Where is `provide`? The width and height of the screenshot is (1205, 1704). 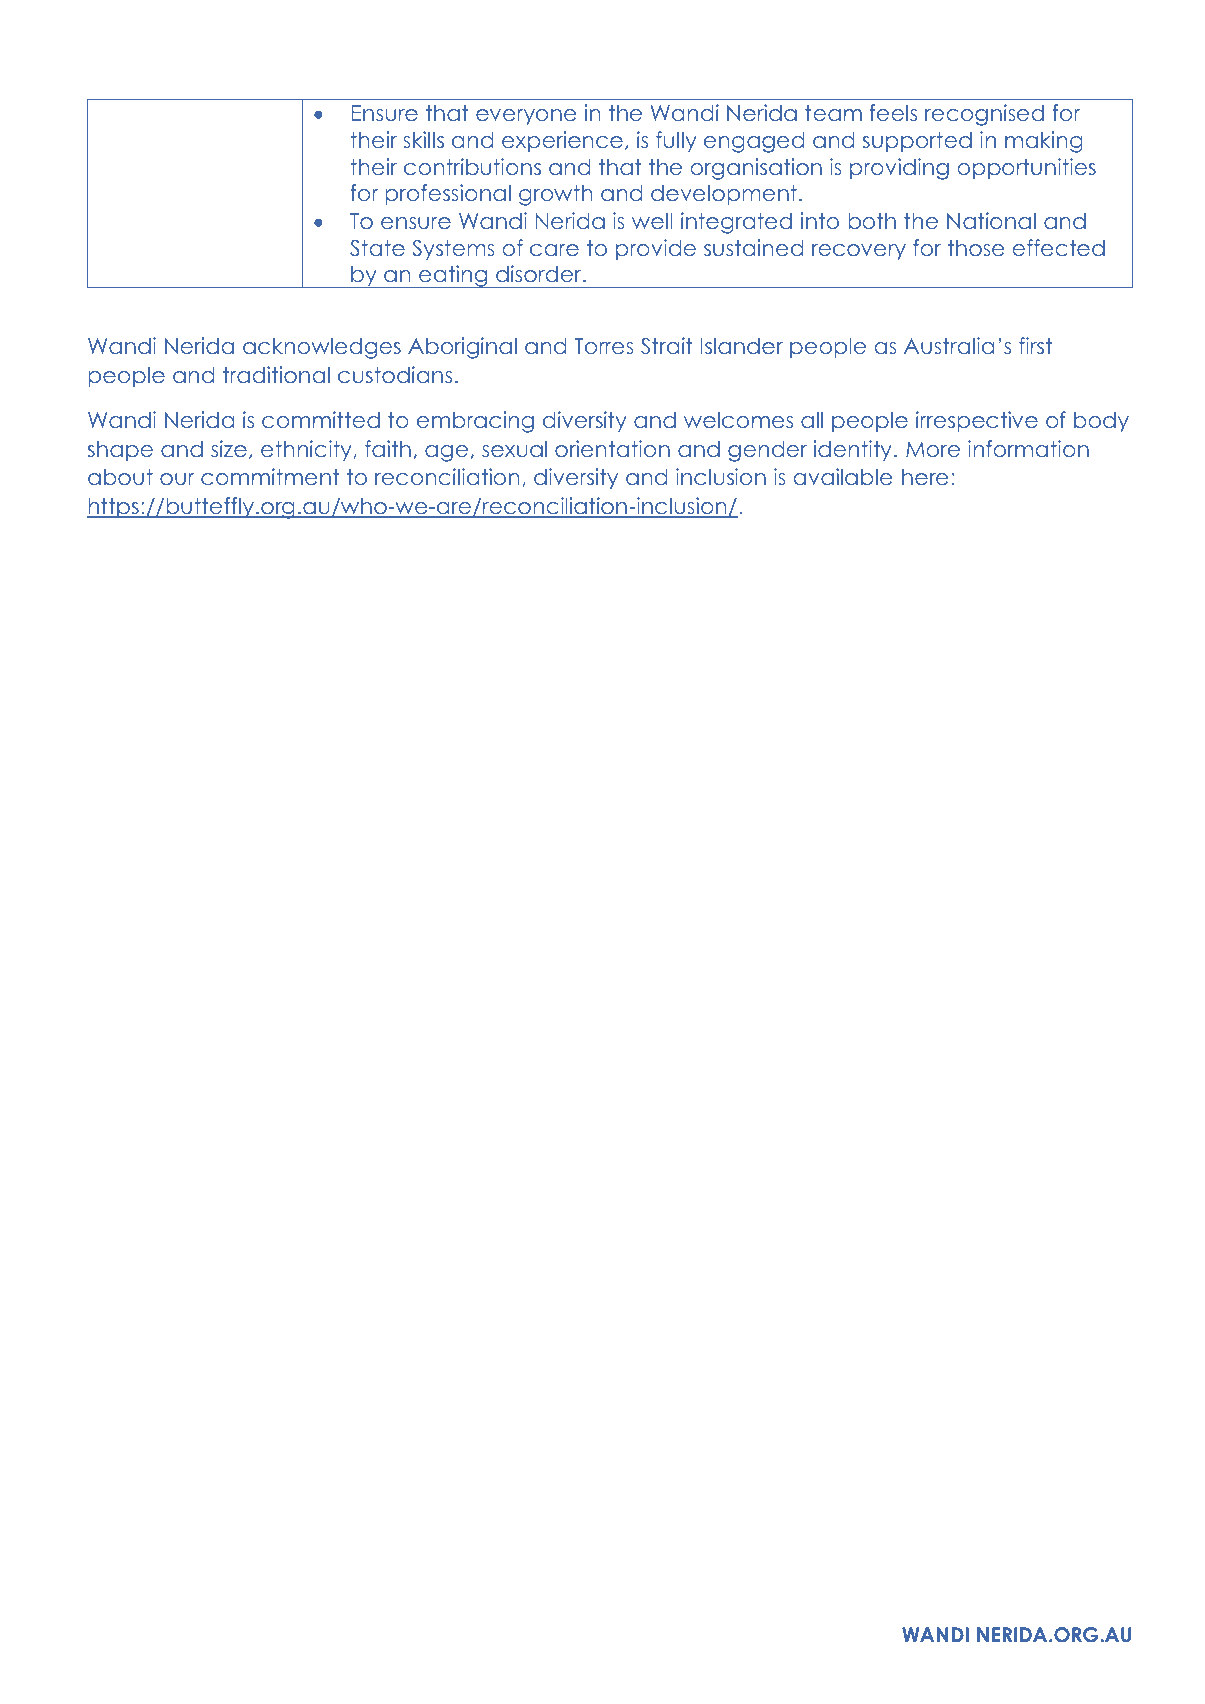
provide is located at coordinates (656, 250).
